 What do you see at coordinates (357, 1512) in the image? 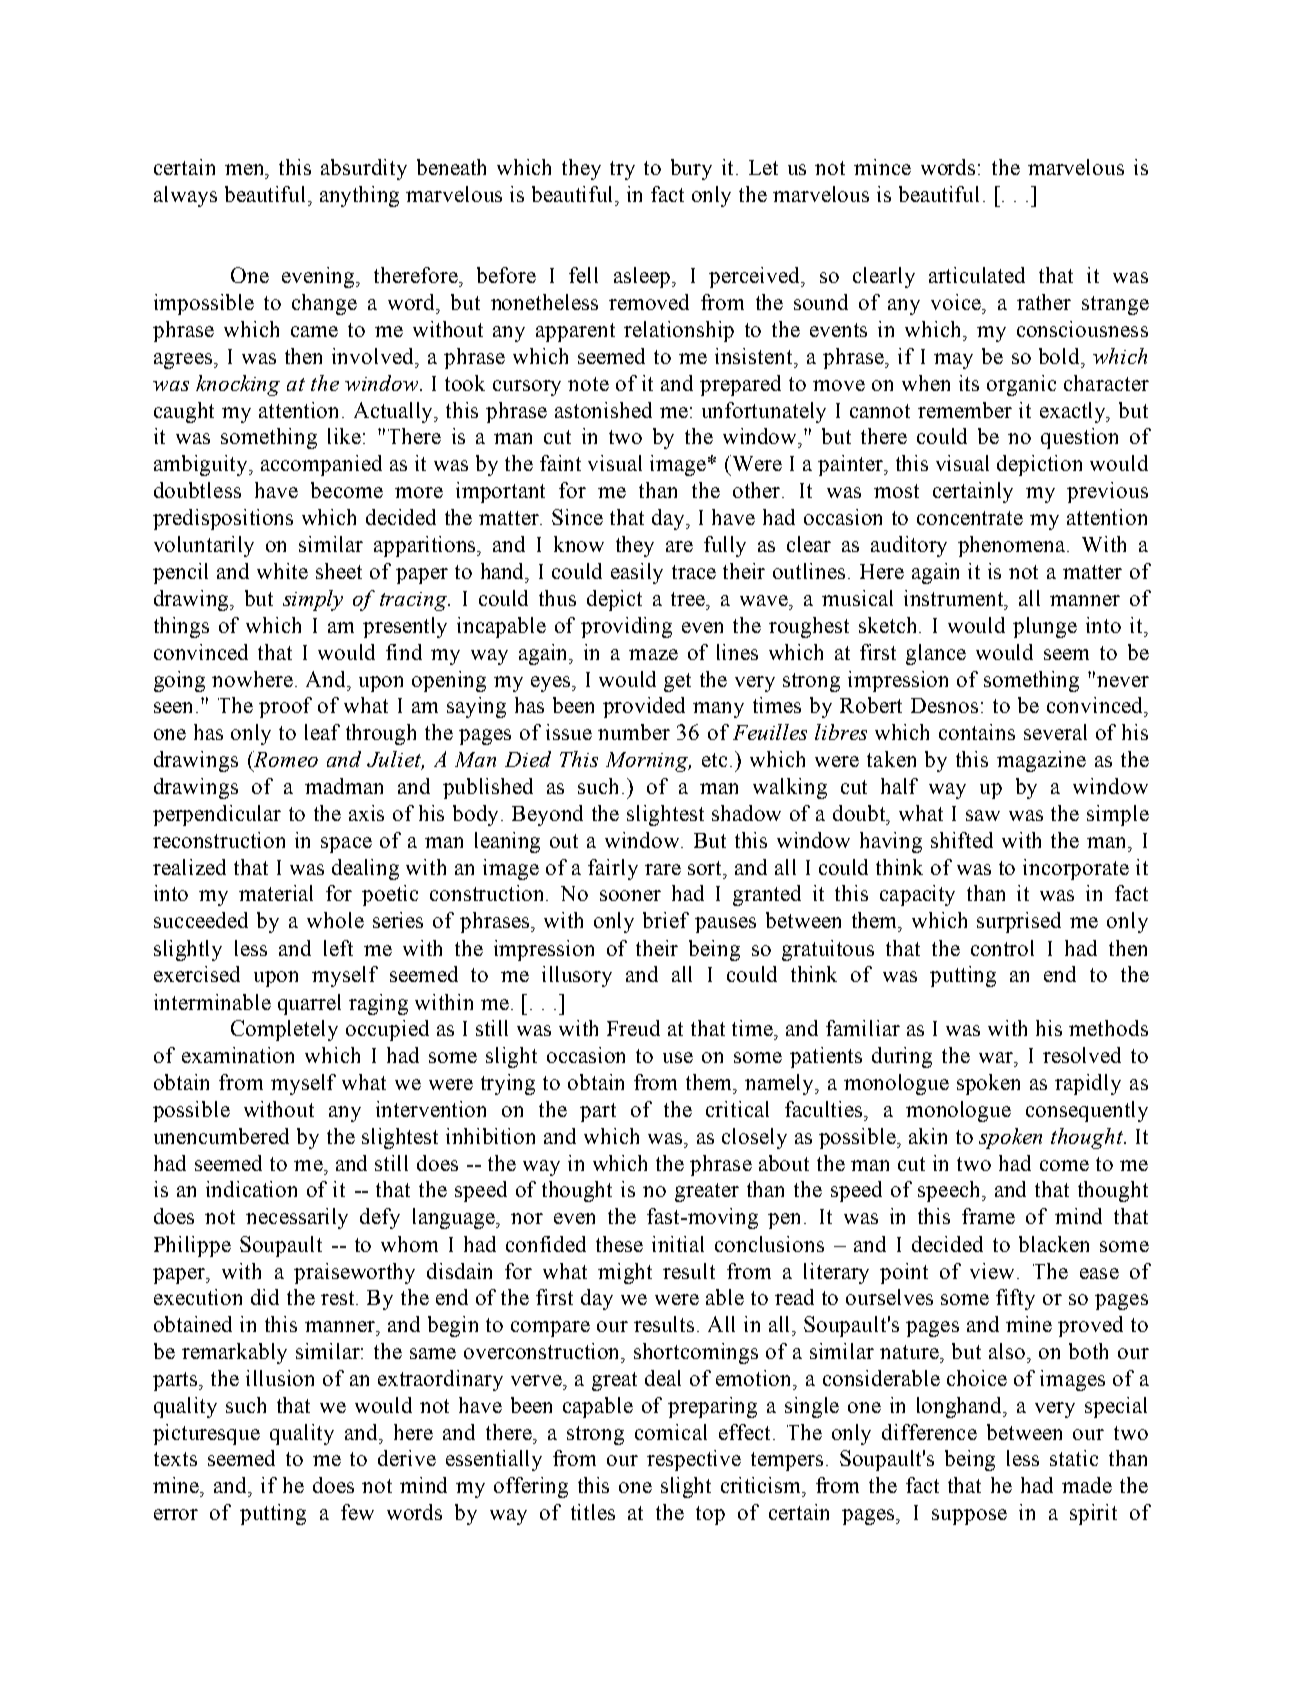
I see `few` at bounding box center [357, 1512].
